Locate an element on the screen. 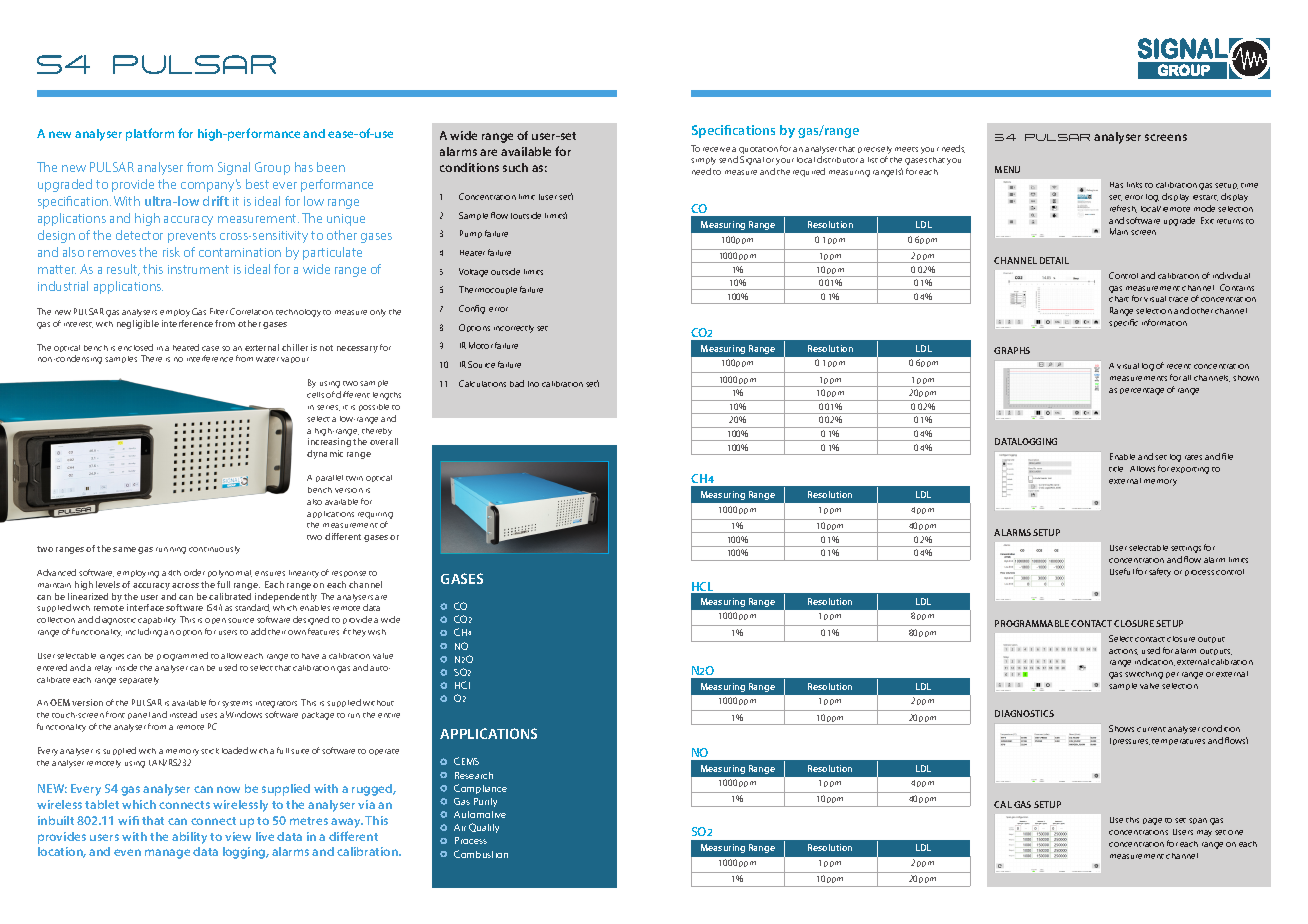 This screenshot has width=1308, height=924. view is located at coordinates (238, 836).
